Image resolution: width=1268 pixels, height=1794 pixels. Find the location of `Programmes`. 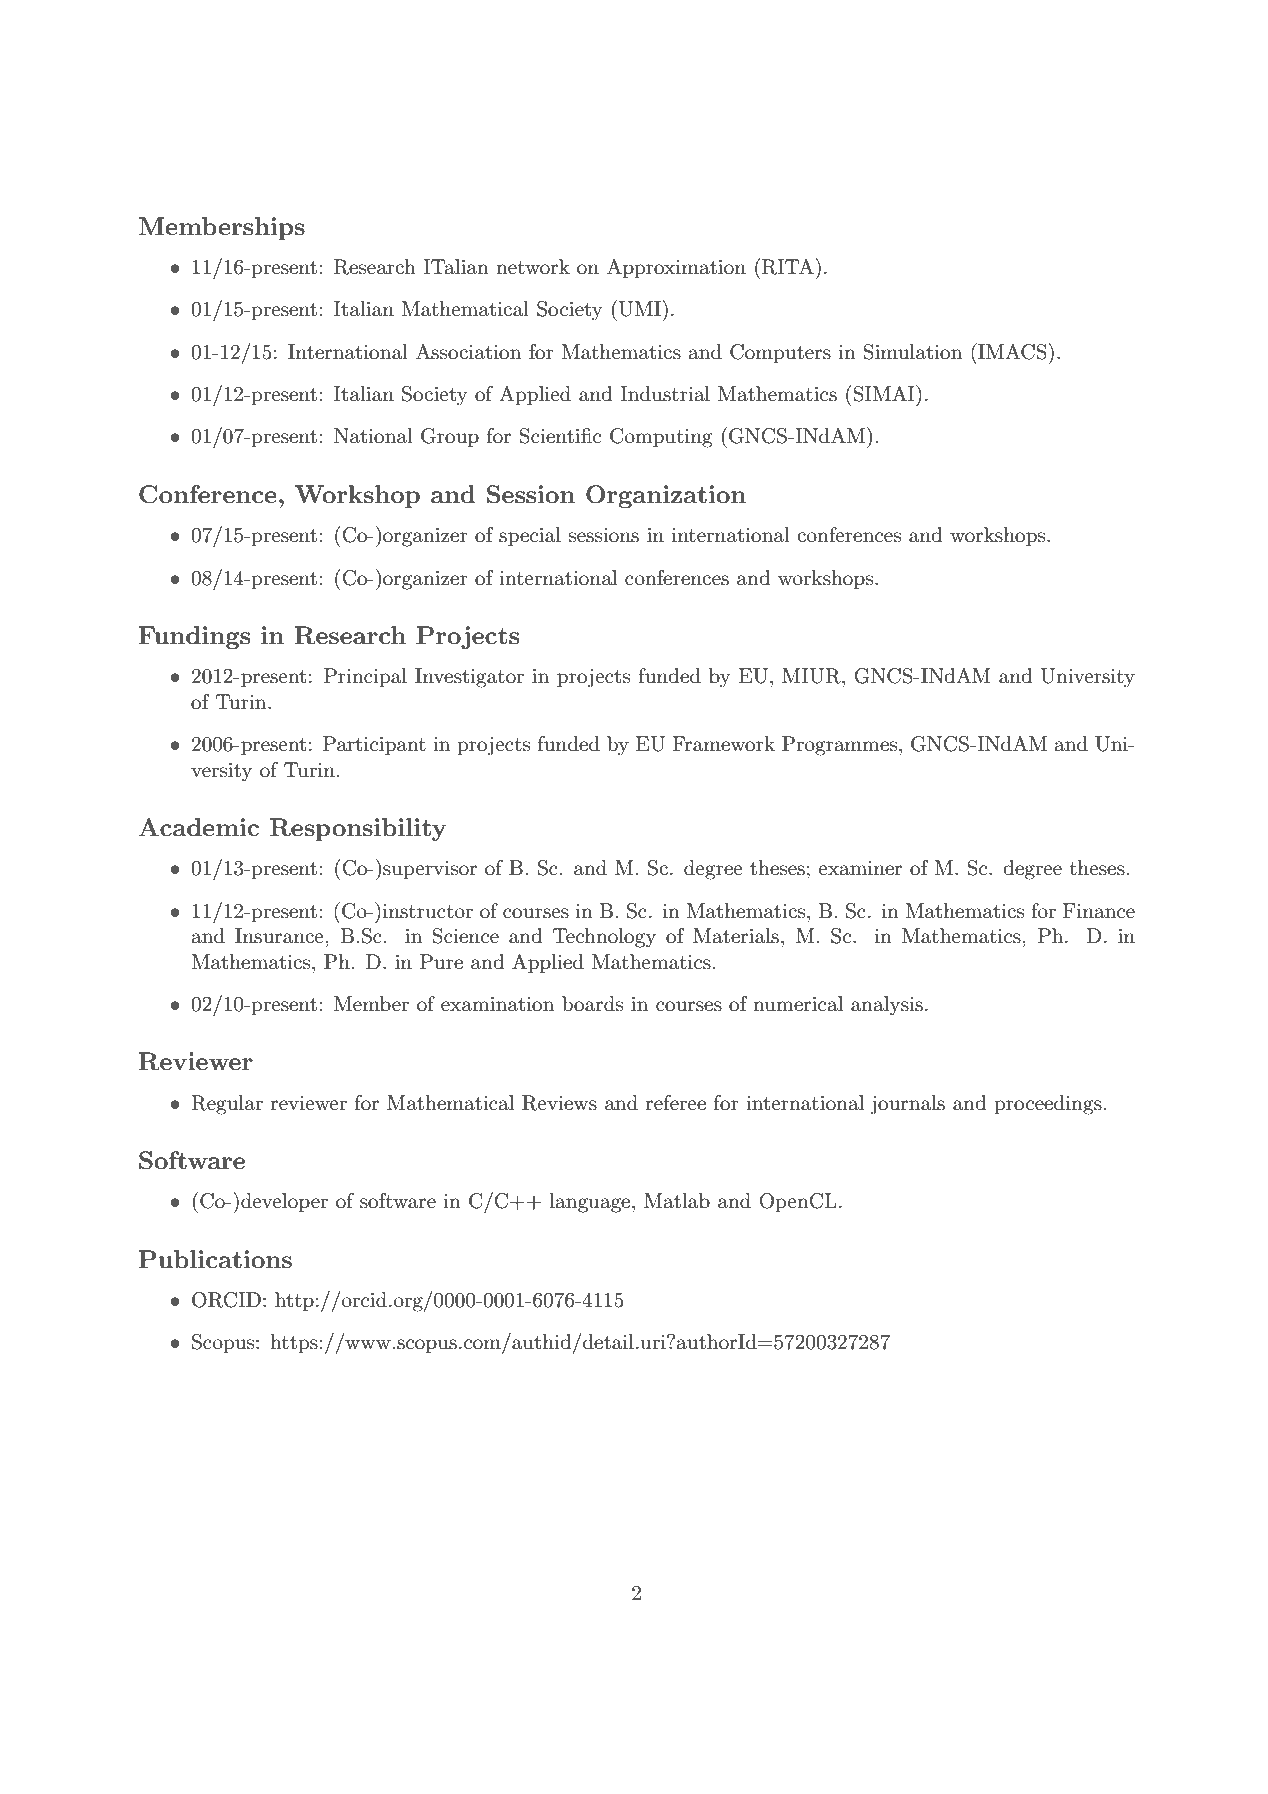

Programmes is located at coordinates (841, 746).
